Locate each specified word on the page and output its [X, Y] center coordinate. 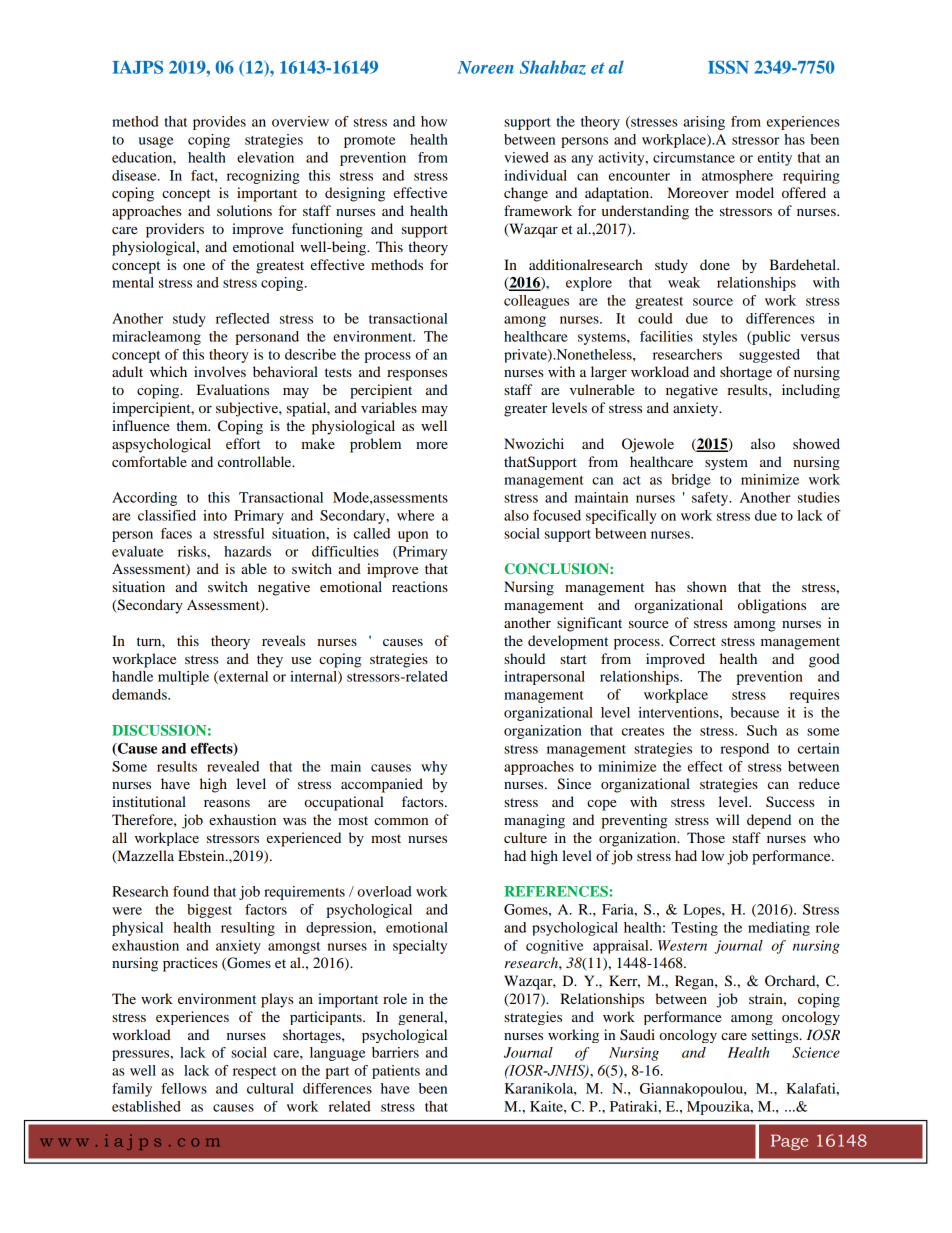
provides [219, 123]
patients [396, 1072]
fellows [184, 1088]
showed [816, 443]
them [193, 425]
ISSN [728, 67]
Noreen [486, 67]
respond [744, 750]
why [434, 768]
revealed [233, 766]
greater [525, 410]
